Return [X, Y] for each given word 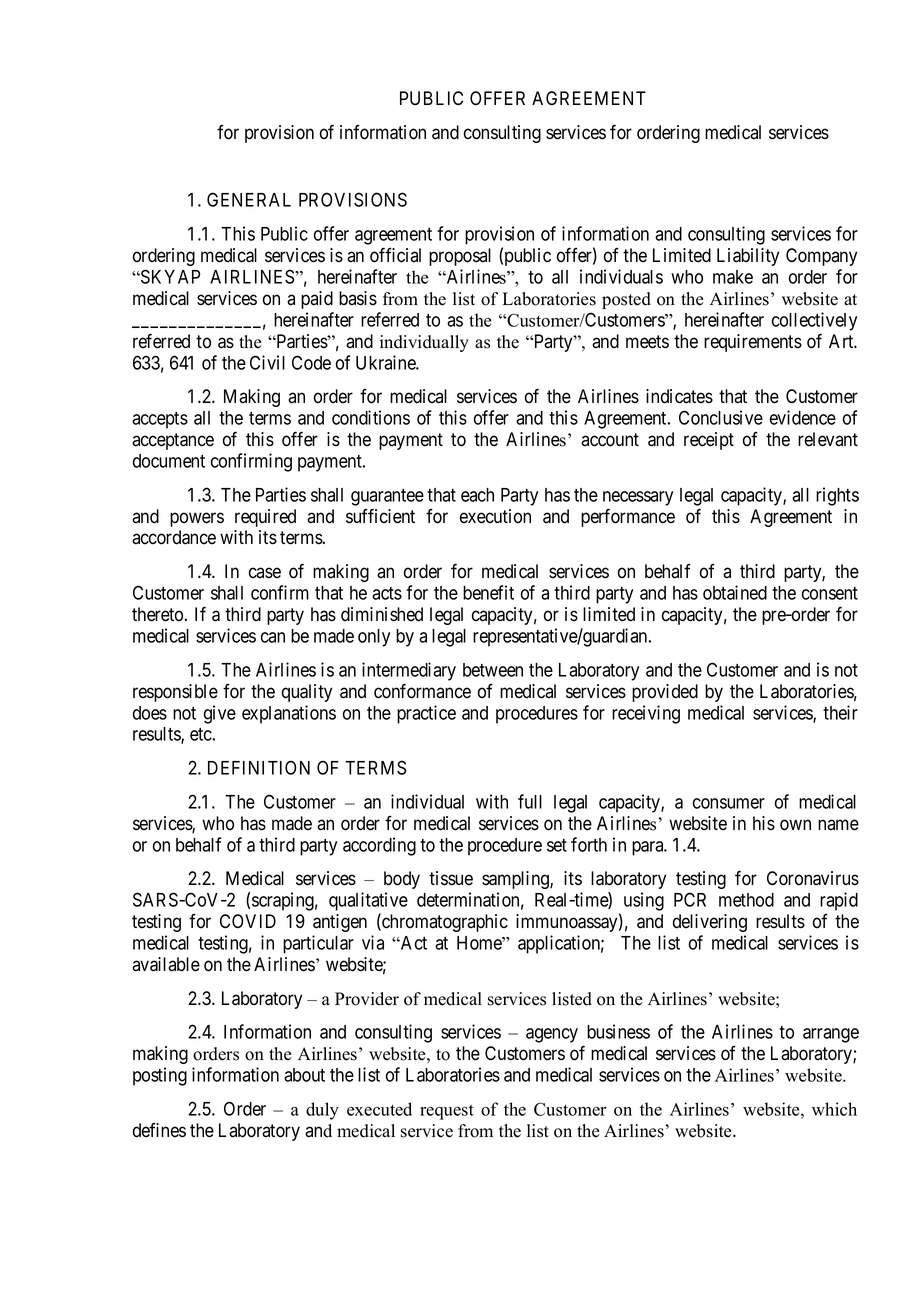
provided [665, 693]
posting [160, 1076]
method [746, 900]
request [447, 1112]
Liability [748, 257]
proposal [460, 257]
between [493, 670]
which [834, 1109]
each [477, 495]
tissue [451, 878]
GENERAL [249, 199]
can [273, 637]
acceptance [173, 441]
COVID [248, 921]
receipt [709, 441]
